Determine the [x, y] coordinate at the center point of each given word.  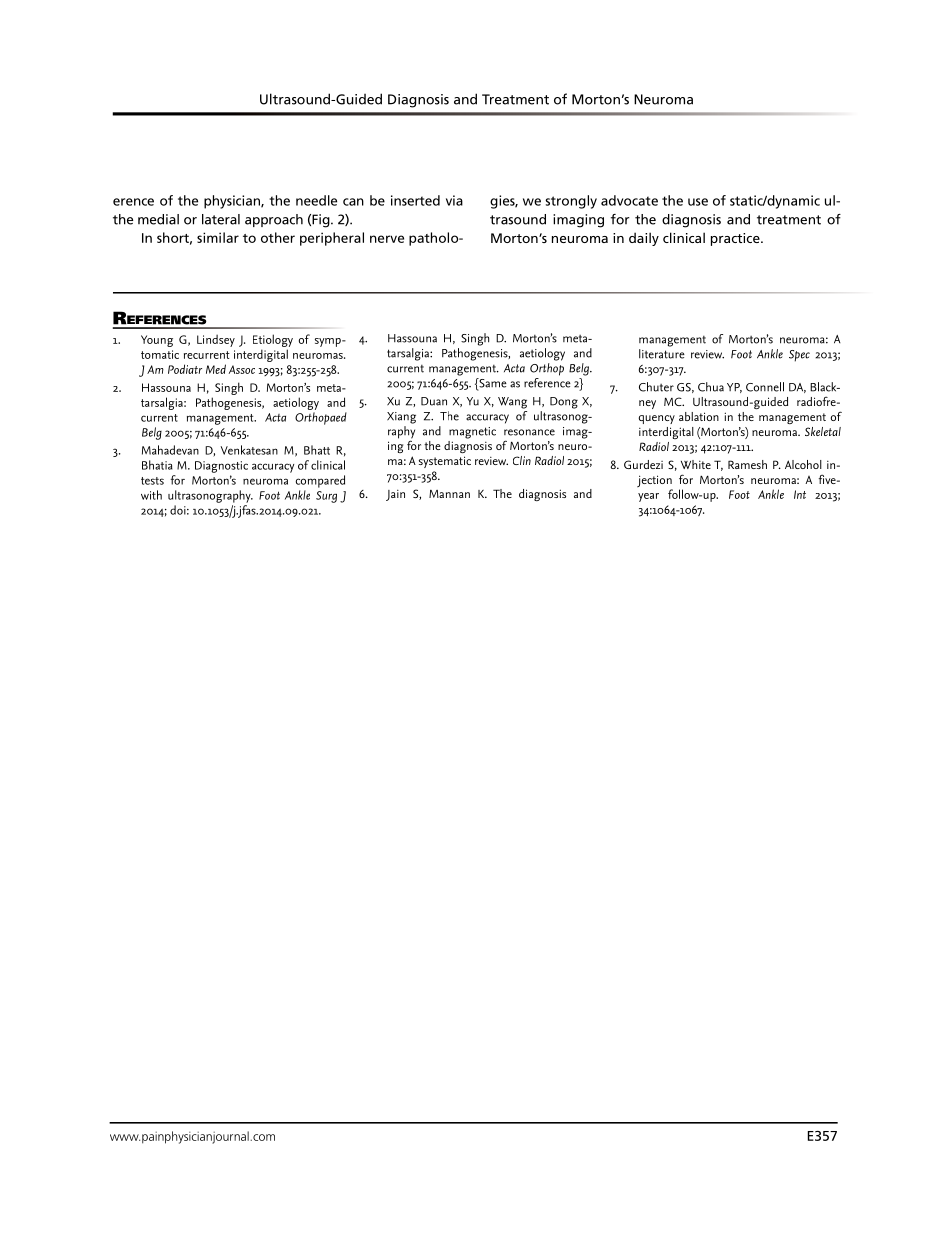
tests [152, 481]
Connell [765, 387]
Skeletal [823, 431]
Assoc [242, 369]
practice [736, 239]
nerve [387, 239]
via [454, 200]
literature [662, 354]
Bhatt [317, 450]
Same [492, 384]
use [698, 202]
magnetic [472, 433]
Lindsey [216, 340]
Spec [799, 356]
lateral [221, 219]
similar [218, 237]
